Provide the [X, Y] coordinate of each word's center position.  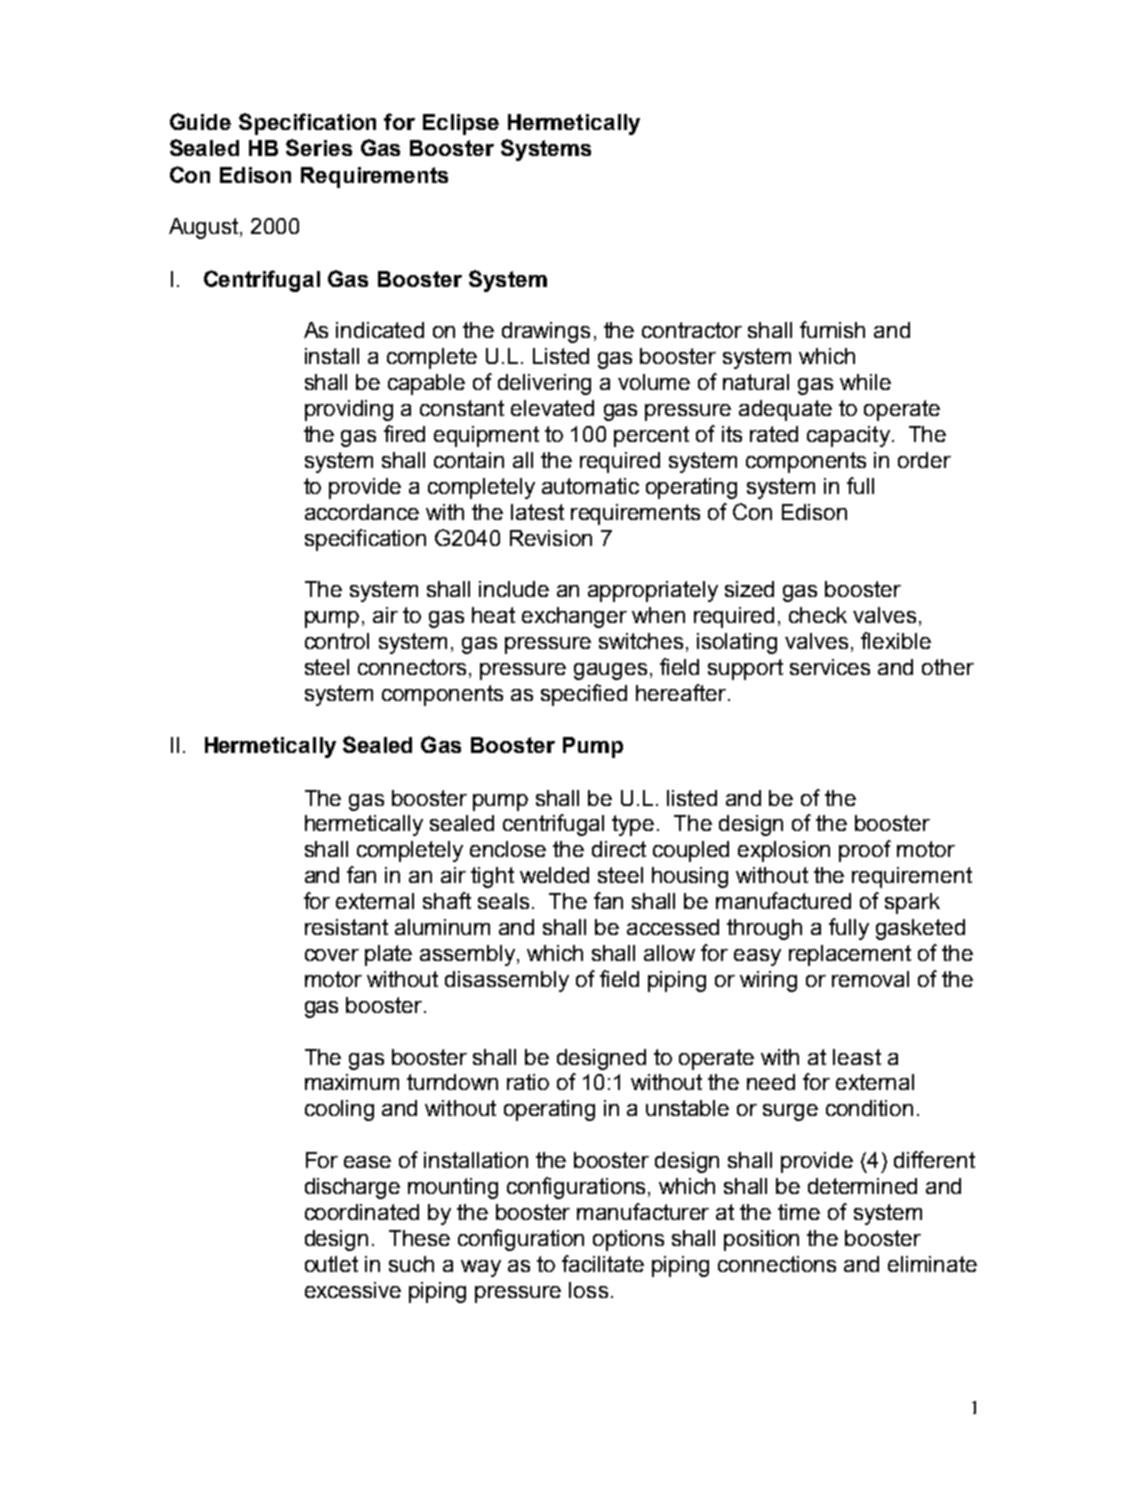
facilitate [603, 1263]
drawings [546, 332]
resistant [346, 927]
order [924, 460]
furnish [832, 329]
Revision [551, 538]
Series [319, 147]
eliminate [932, 1264]
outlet [331, 1264]
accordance [362, 512]
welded [554, 875]
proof [865, 851]
